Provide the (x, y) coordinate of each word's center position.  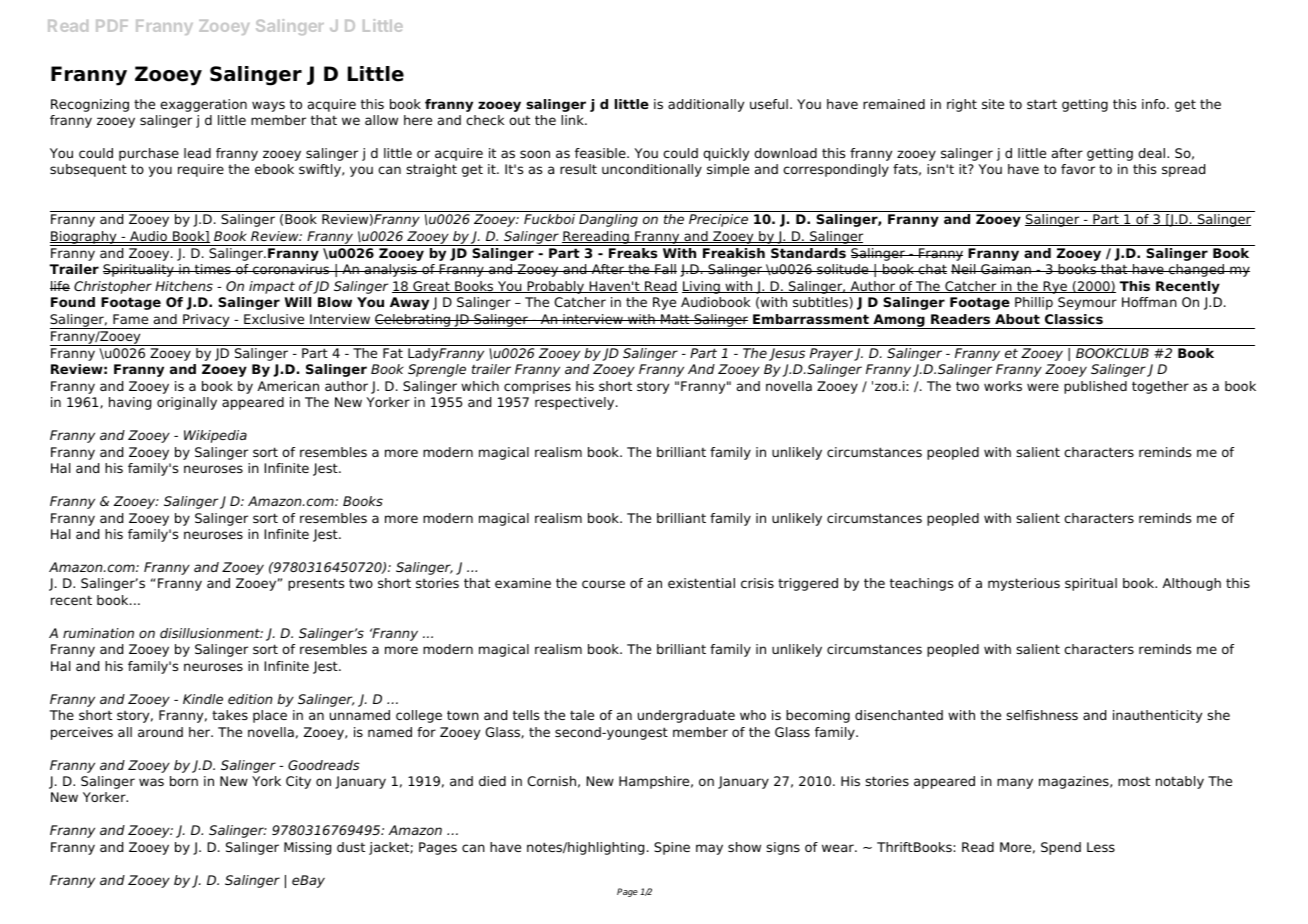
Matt (675, 319)
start (1042, 104)
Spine (672, 848)
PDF (112, 26)
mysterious (1024, 584)
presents (316, 584)
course (603, 584)
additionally (706, 105)
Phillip (1034, 303)
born (184, 781)
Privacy (206, 321)
